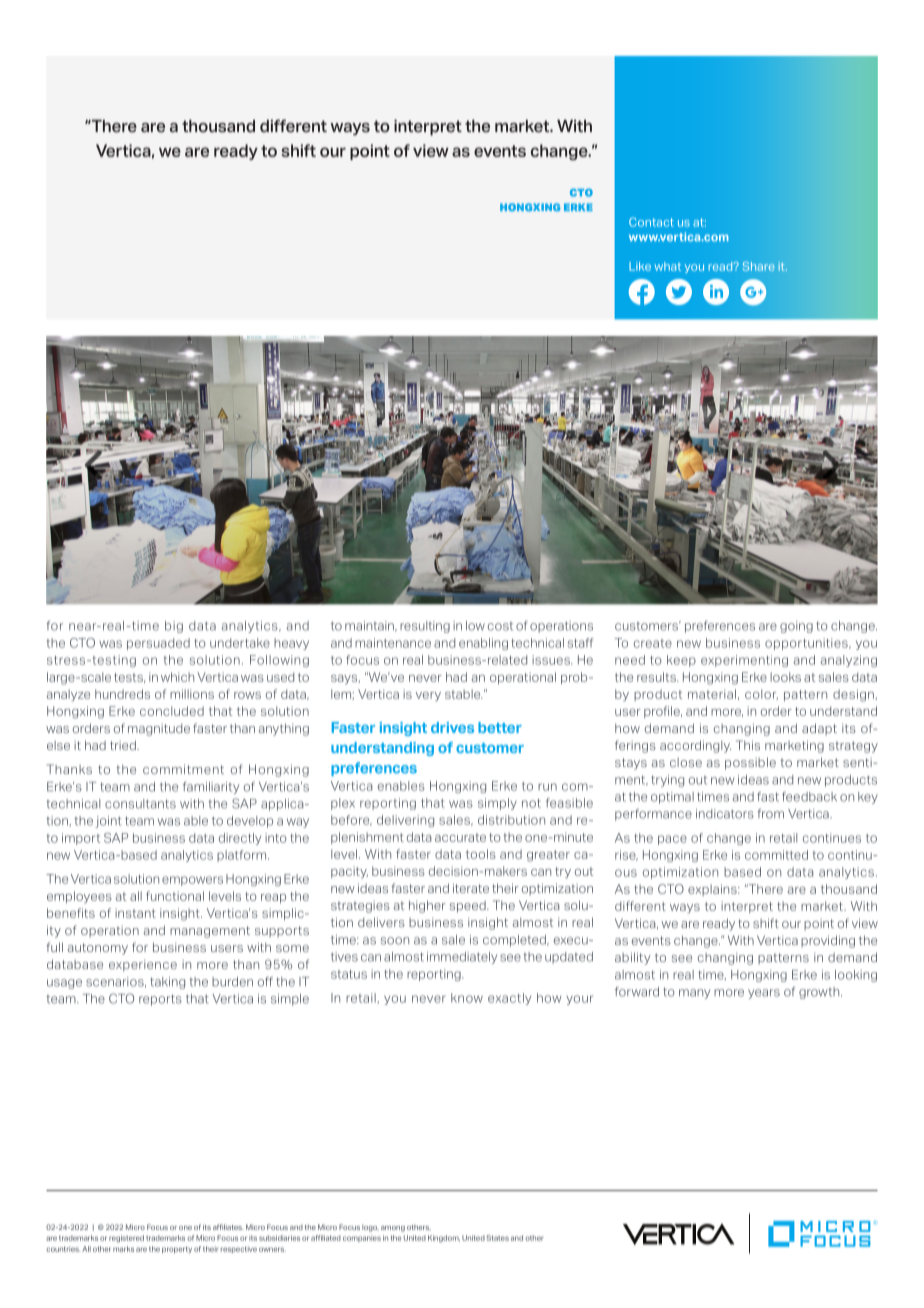  What do you see at coordinates (651, 222) in the document?
I see `Contact` at bounding box center [651, 222].
